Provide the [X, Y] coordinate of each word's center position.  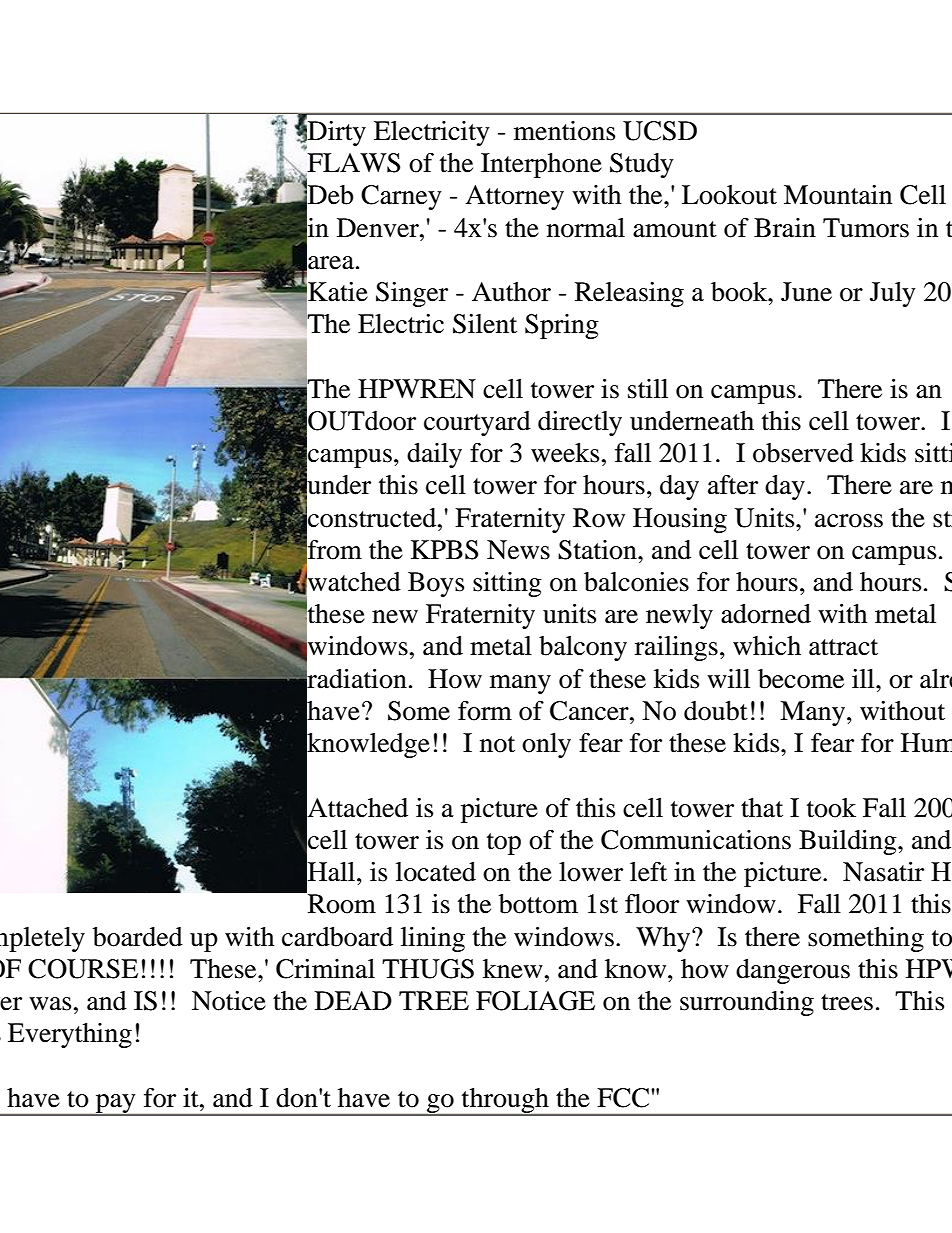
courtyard [477, 423]
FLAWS [352, 164]
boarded [138, 937]
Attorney [514, 197]
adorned [766, 614]
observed [803, 453]
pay [115, 1104]
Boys [436, 584]
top [504, 844]
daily [434, 455]
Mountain [838, 195]
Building [849, 842]
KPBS [444, 550]
